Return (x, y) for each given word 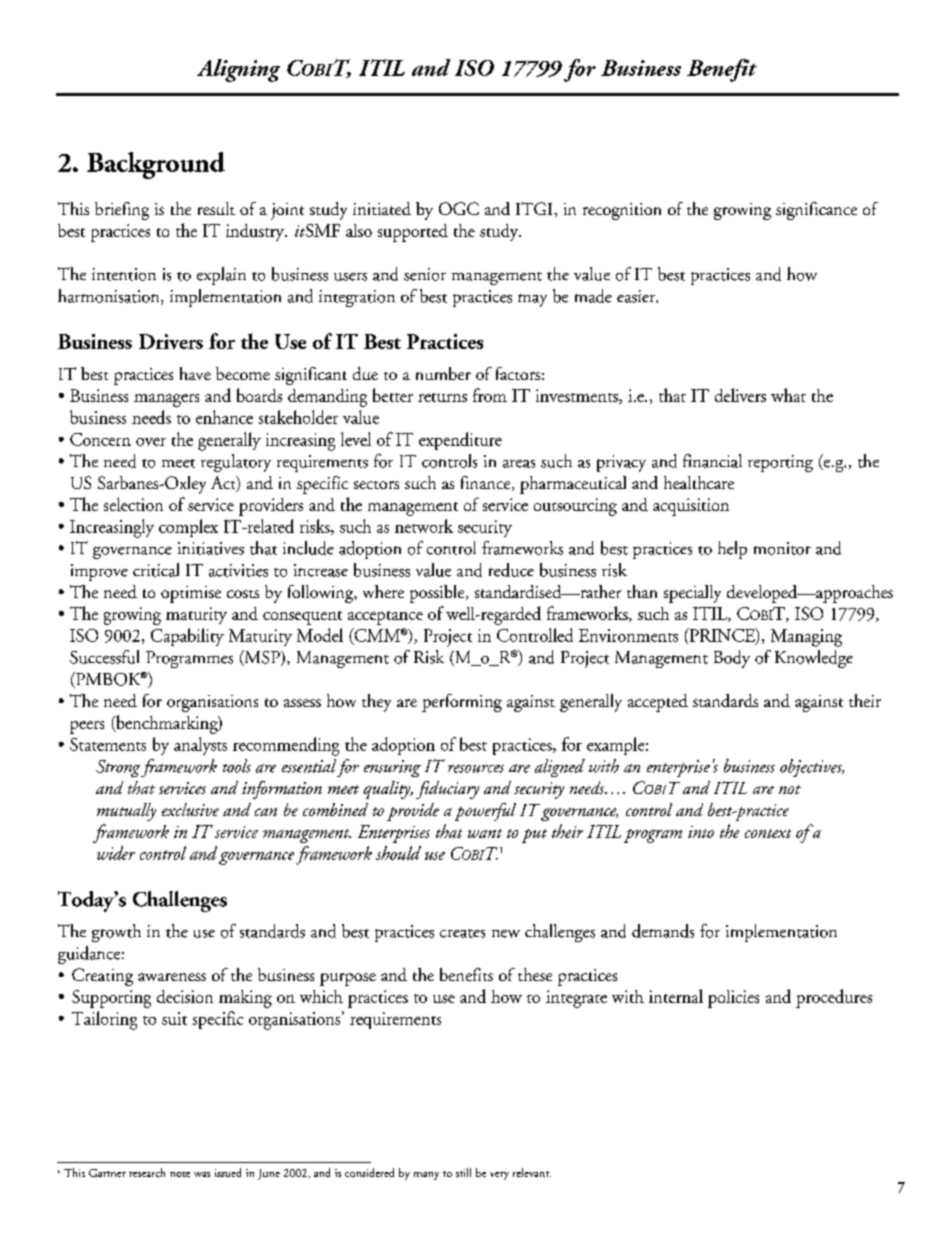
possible (438, 594)
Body (732, 659)
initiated (382, 208)
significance (816, 211)
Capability (187, 637)
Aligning (238, 70)
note (180, 1174)
